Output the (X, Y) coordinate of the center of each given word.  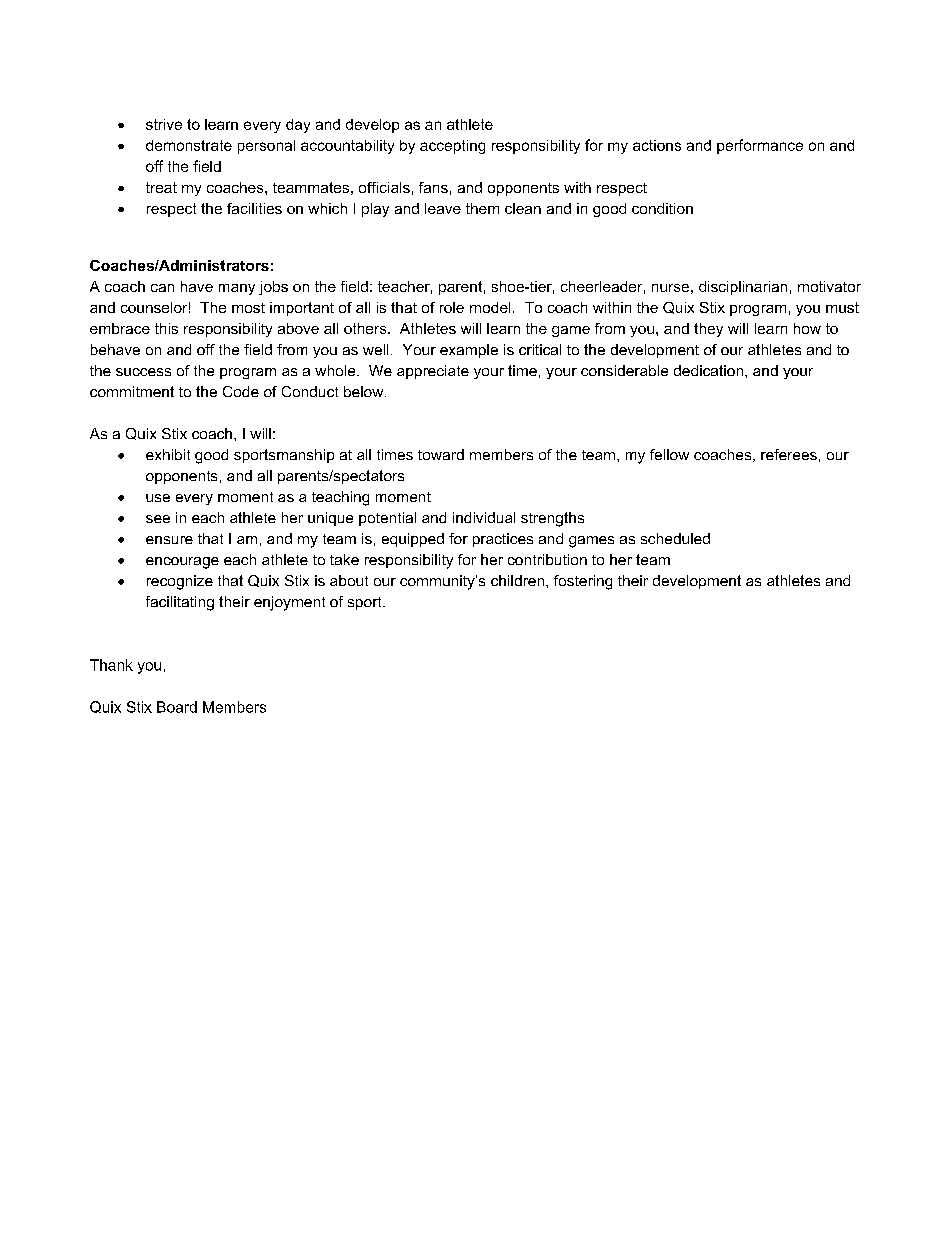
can (162, 288)
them (482, 208)
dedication (708, 370)
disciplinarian (743, 288)
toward (441, 454)
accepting (452, 147)
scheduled (675, 538)
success (143, 372)
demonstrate (189, 145)
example (469, 351)
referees (789, 454)
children (517, 580)
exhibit (168, 454)
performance (760, 146)
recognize (180, 582)
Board (177, 707)
